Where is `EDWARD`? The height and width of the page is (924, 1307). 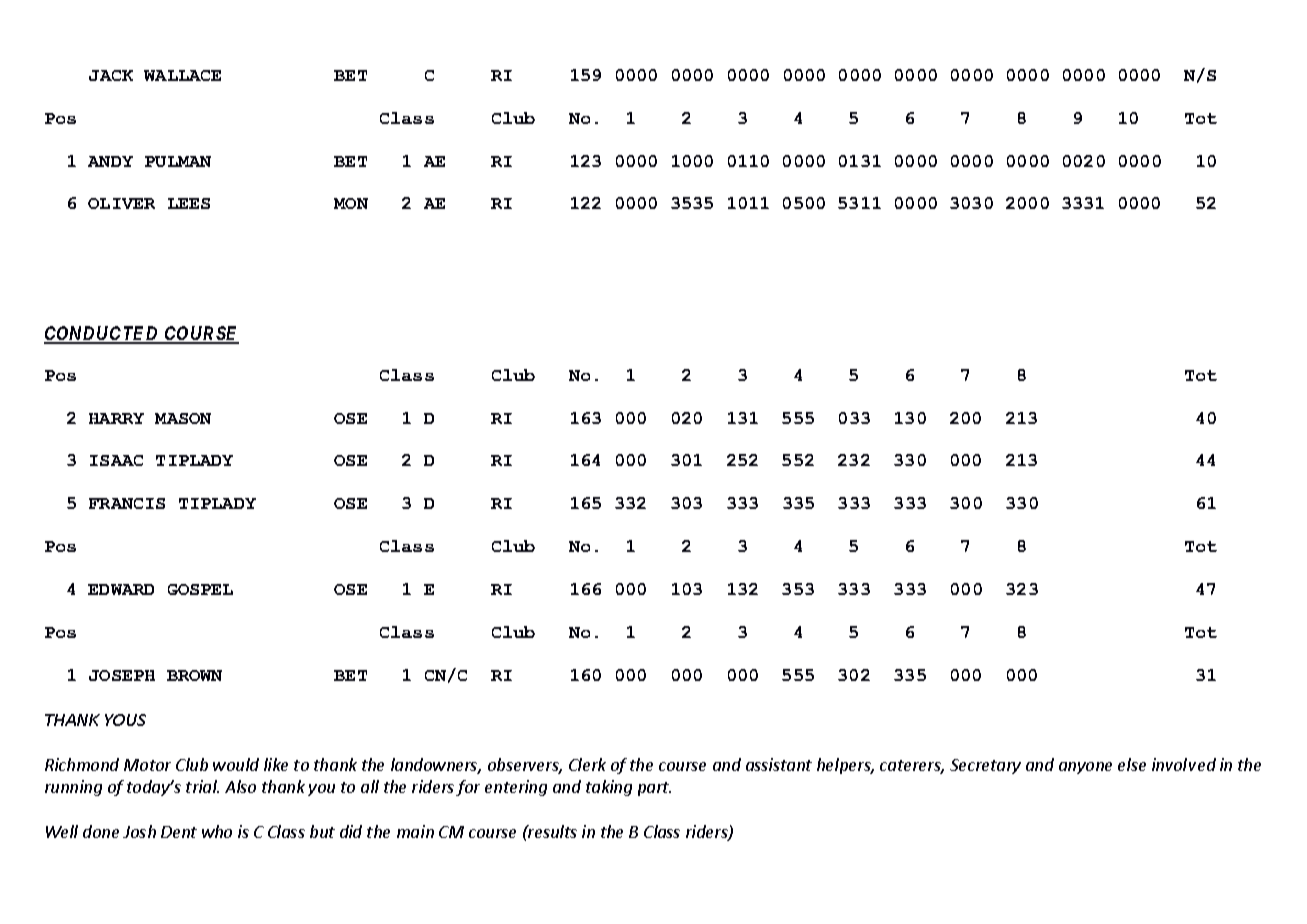 EDWARD is located at coordinates (121, 589).
